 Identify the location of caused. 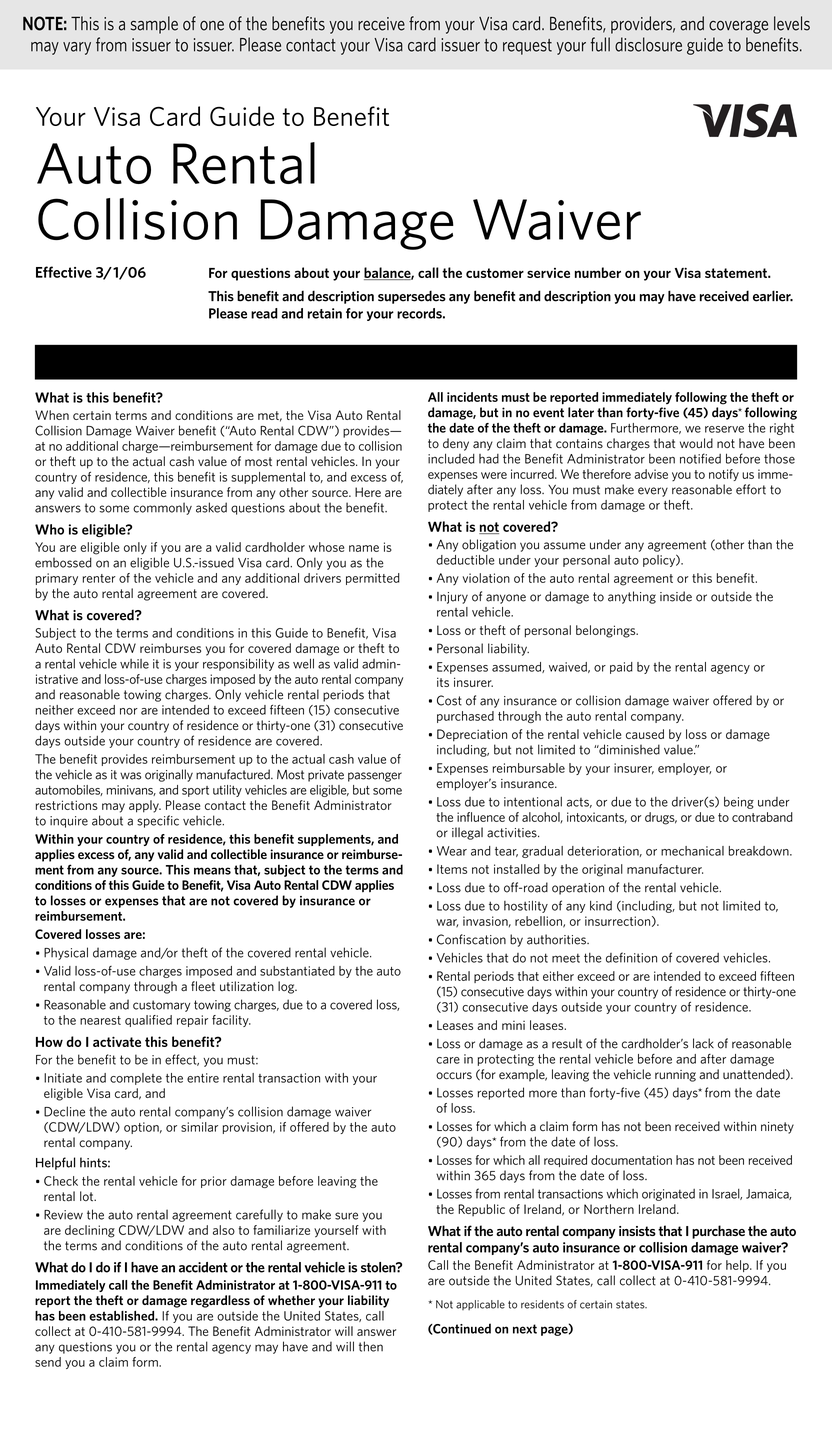
(645, 734).
